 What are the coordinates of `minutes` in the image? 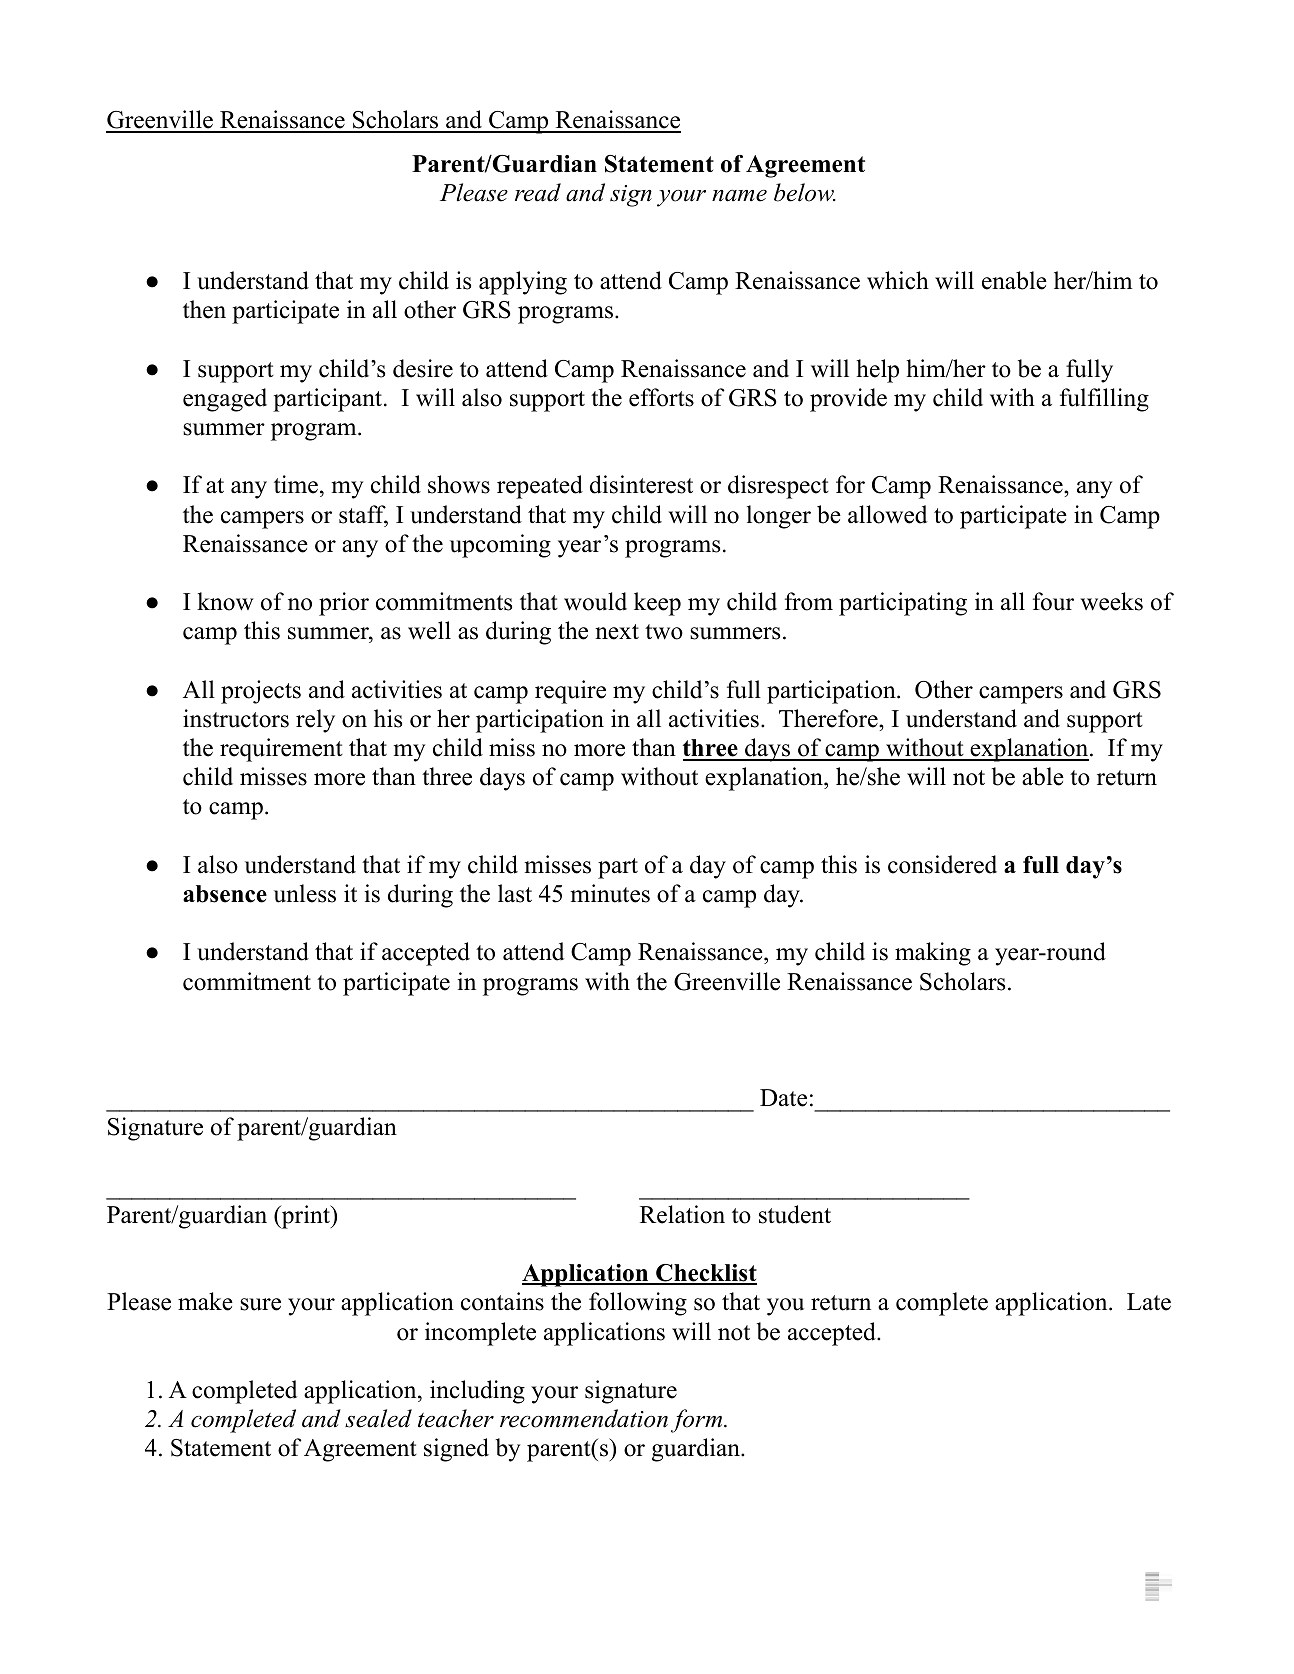 It's located at (610, 893).
